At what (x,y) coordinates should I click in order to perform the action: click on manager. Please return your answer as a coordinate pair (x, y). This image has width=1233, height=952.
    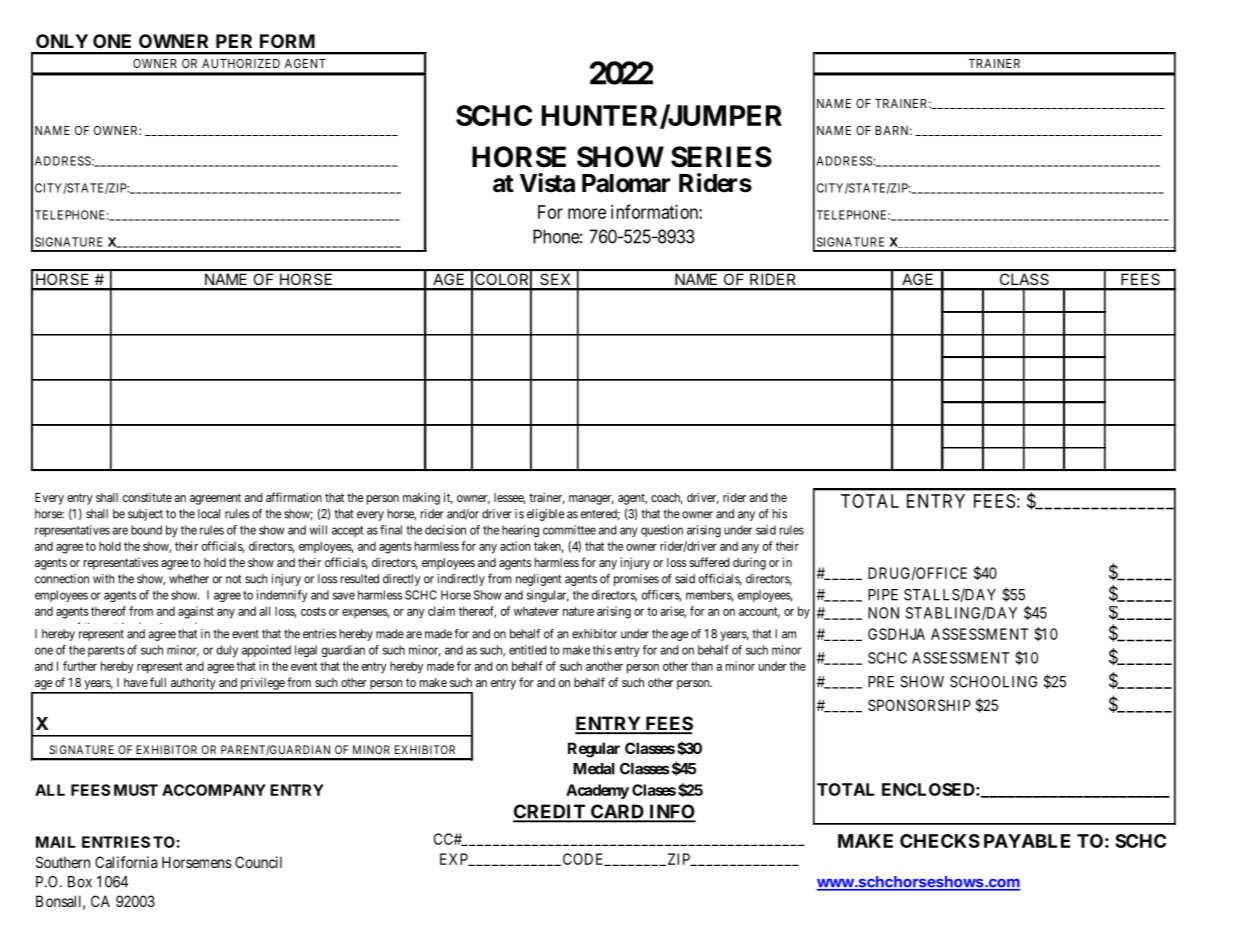
    Looking at the image, I should click on (591, 500).
